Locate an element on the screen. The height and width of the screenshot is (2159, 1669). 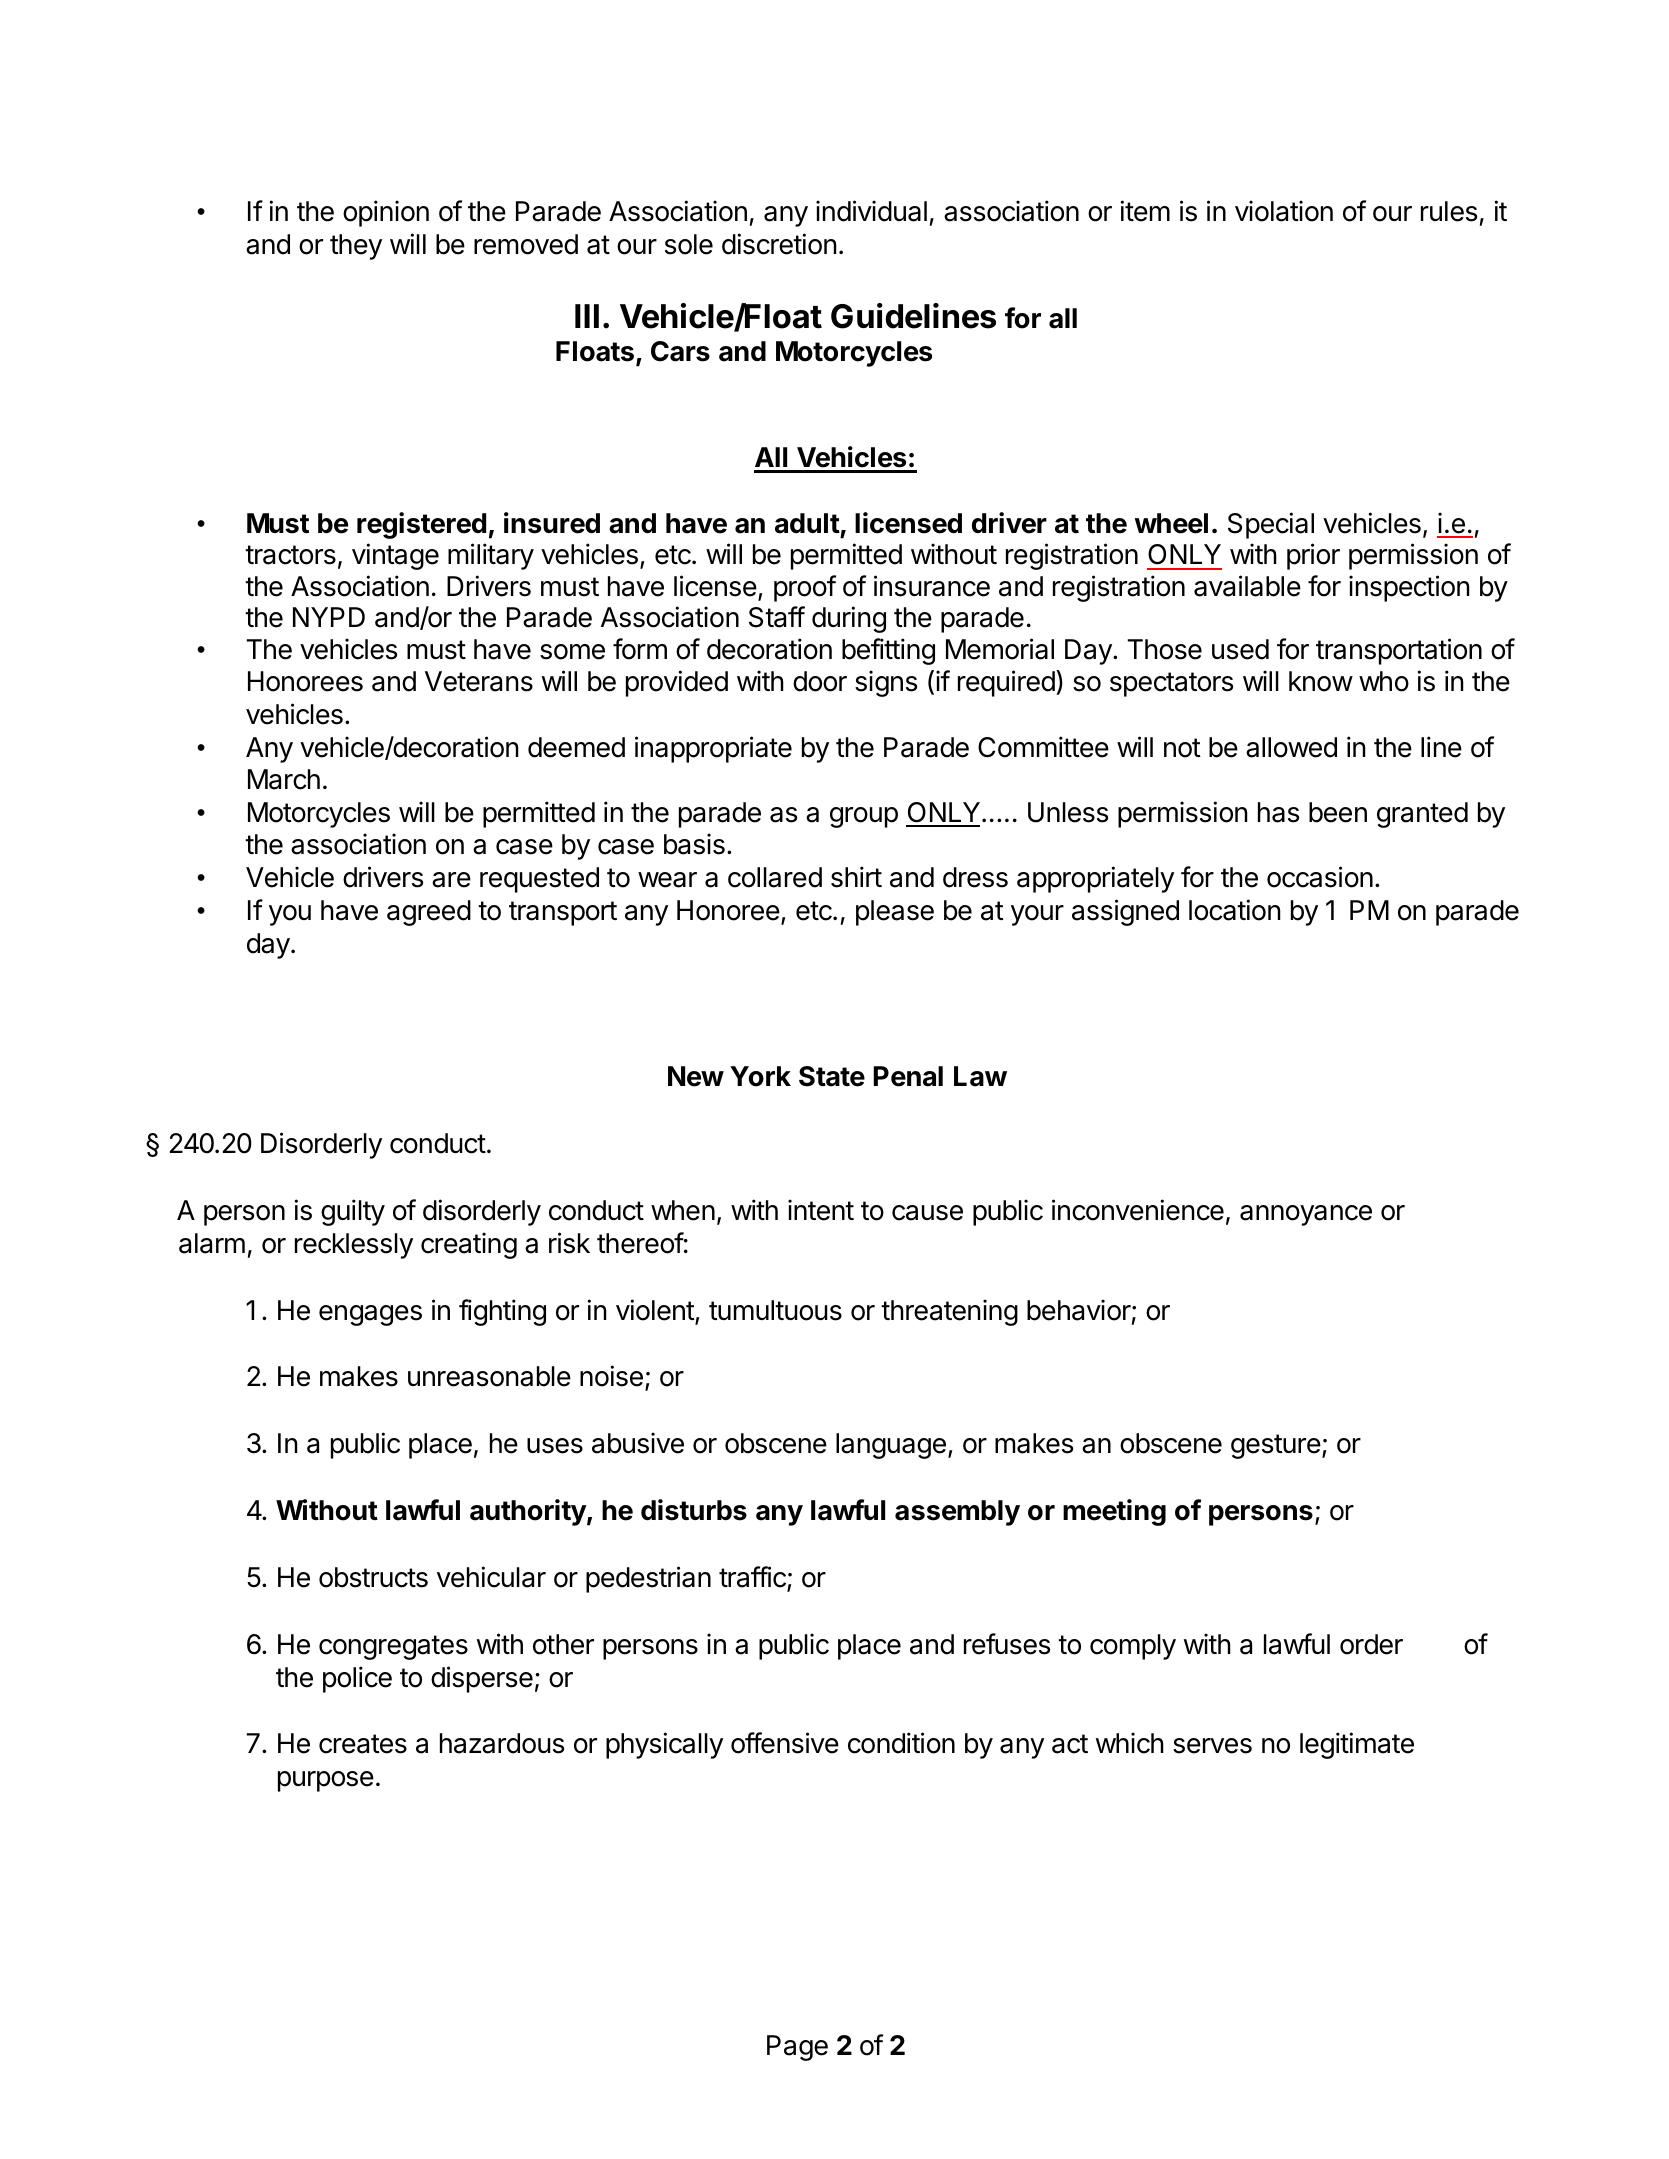
legitimate is located at coordinates (1357, 1745).
